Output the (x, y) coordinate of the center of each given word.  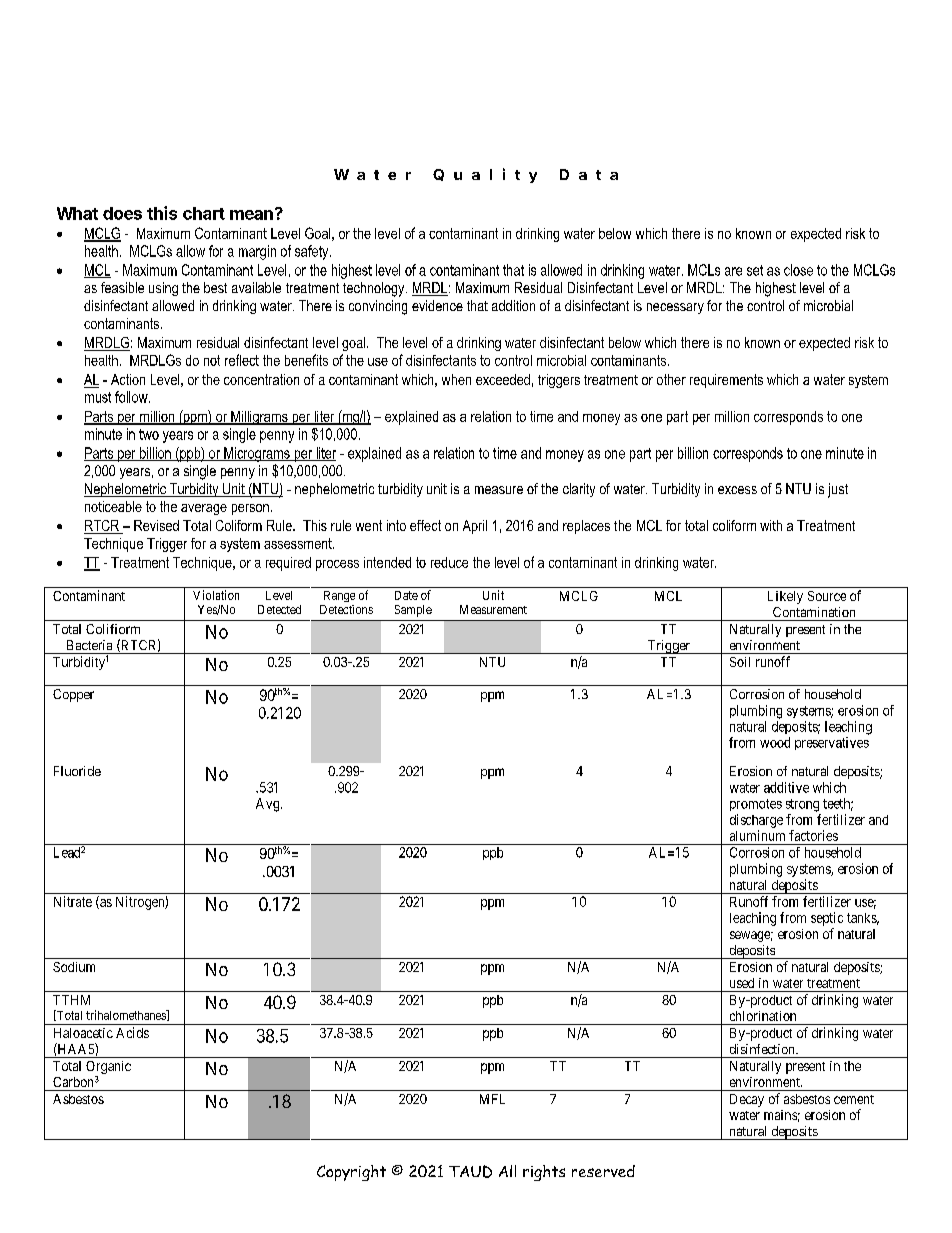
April (475, 527)
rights (544, 1173)
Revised (156, 525)
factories (813, 835)
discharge (756, 821)
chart (204, 213)
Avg (269, 805)
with (771, 525)
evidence (437, 305)
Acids (132, 1032)
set (755, 270)
